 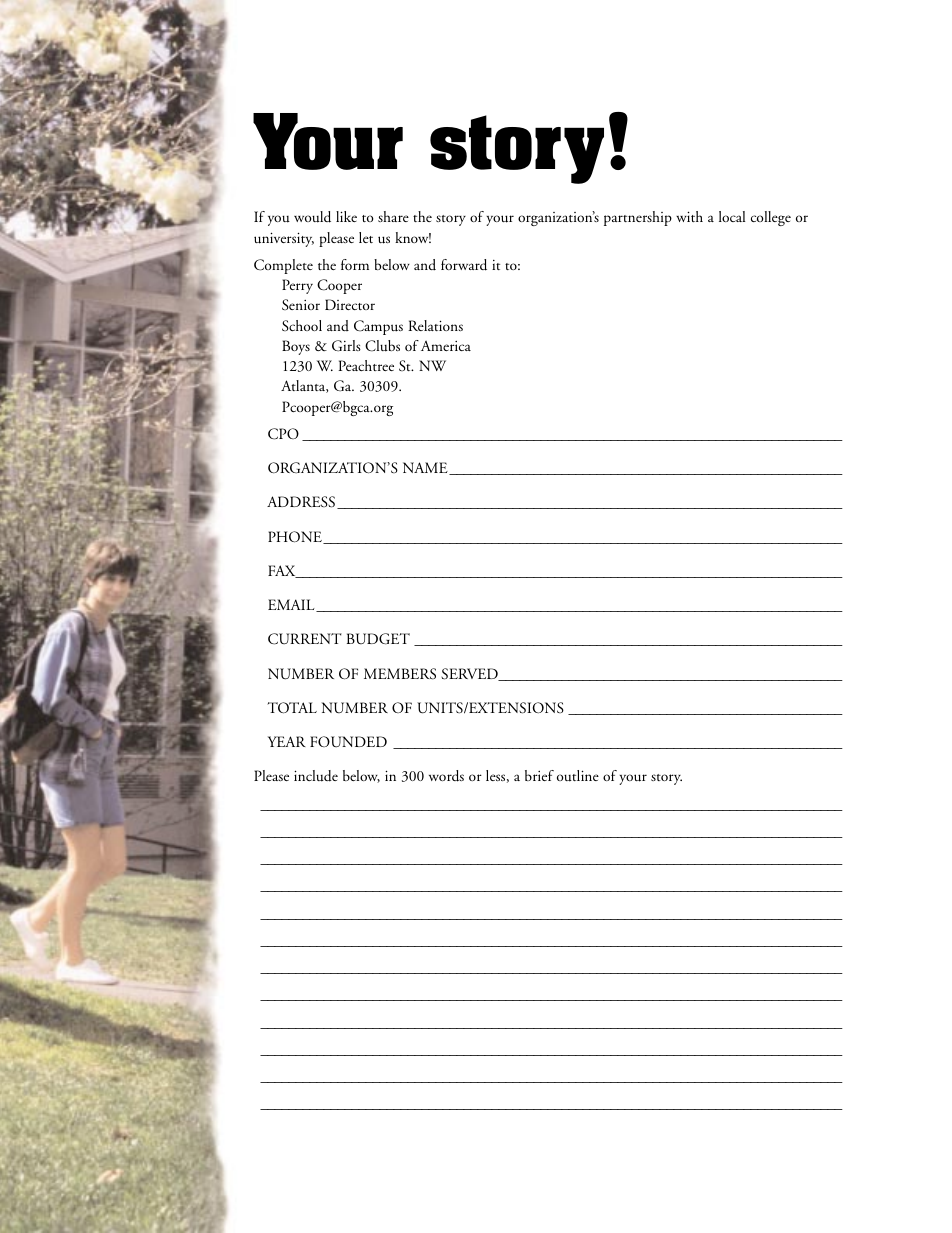 What do you see at coordinates (435, 325) in the screenshot?
I see `Relations` at bounding box center [435, 325].
